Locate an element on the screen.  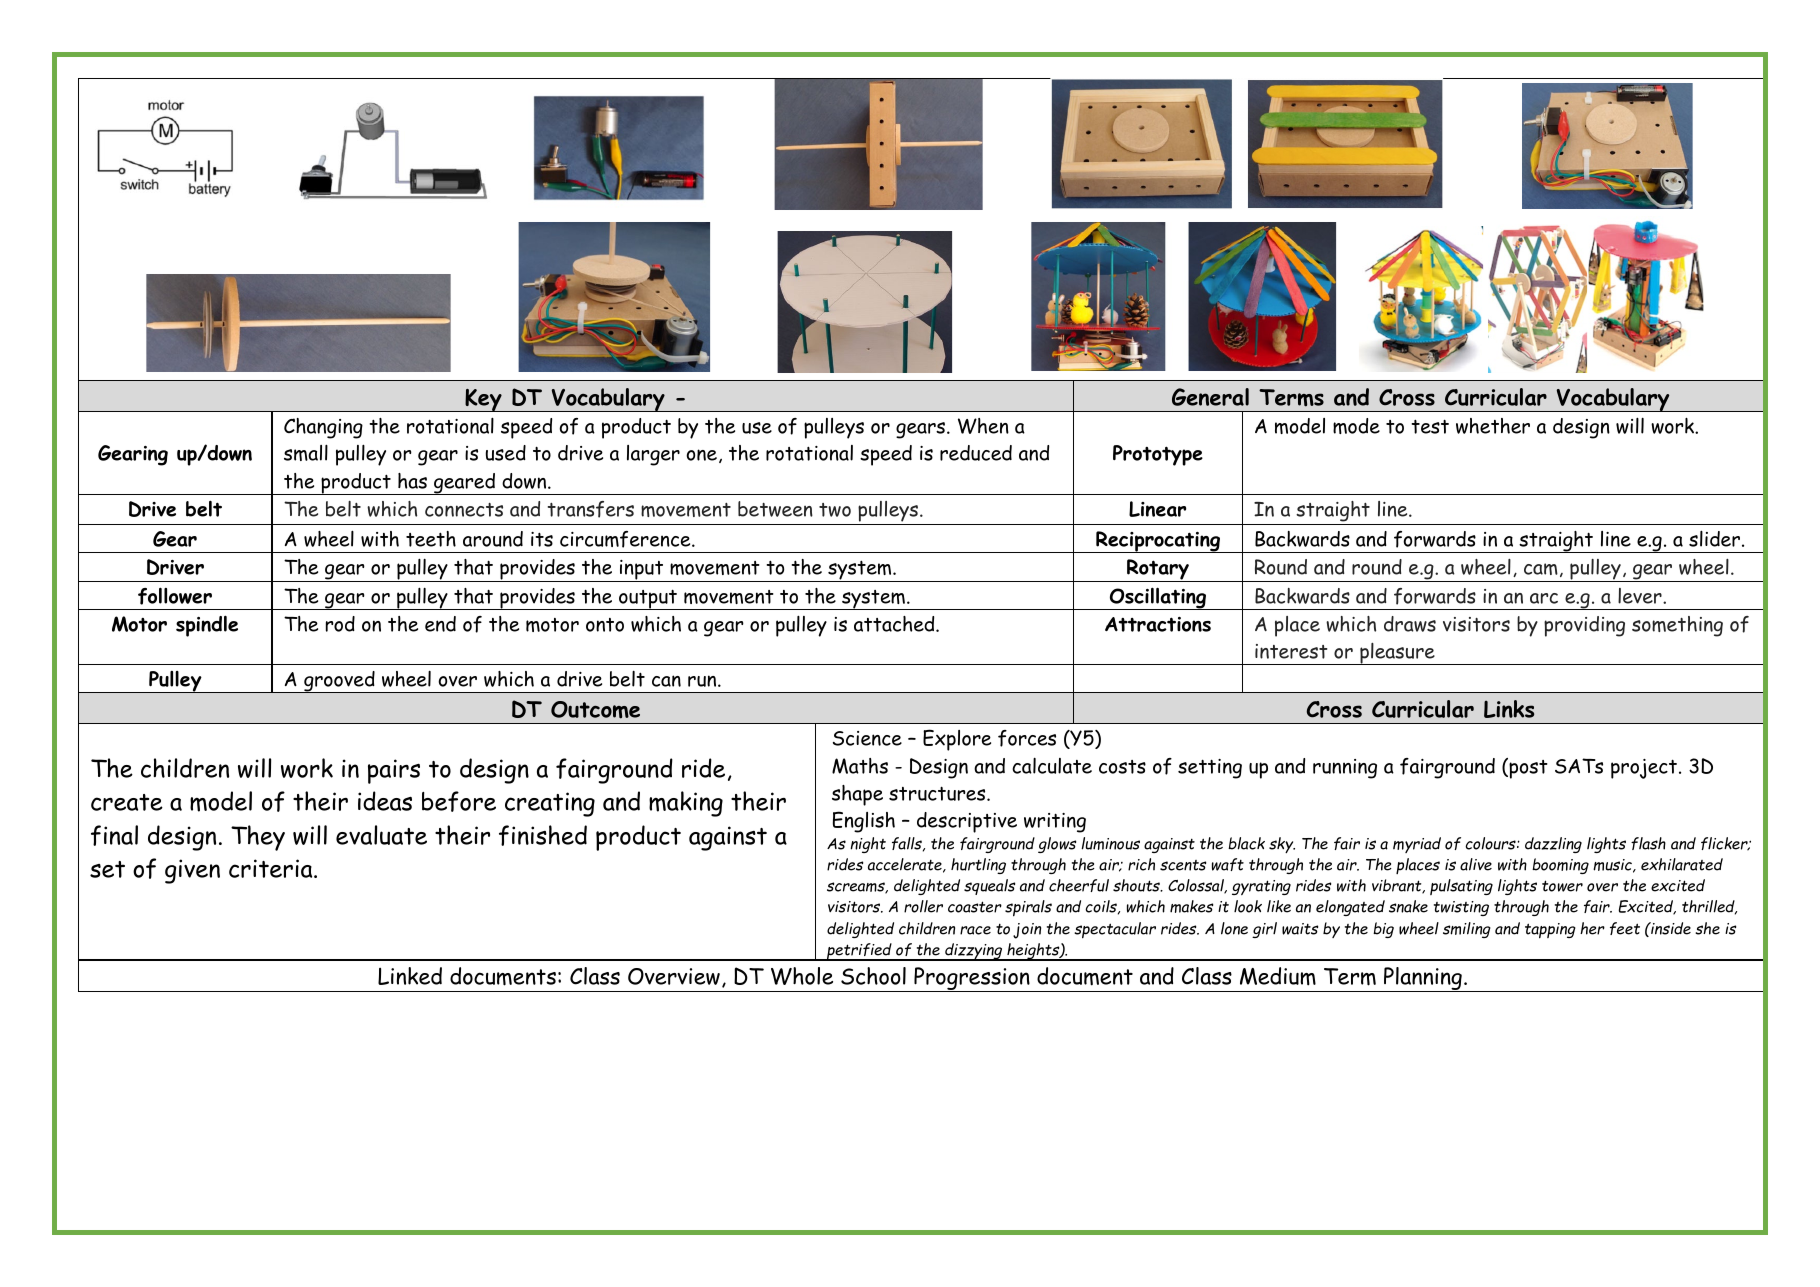
Links is located at coordinates (1509, 709).
